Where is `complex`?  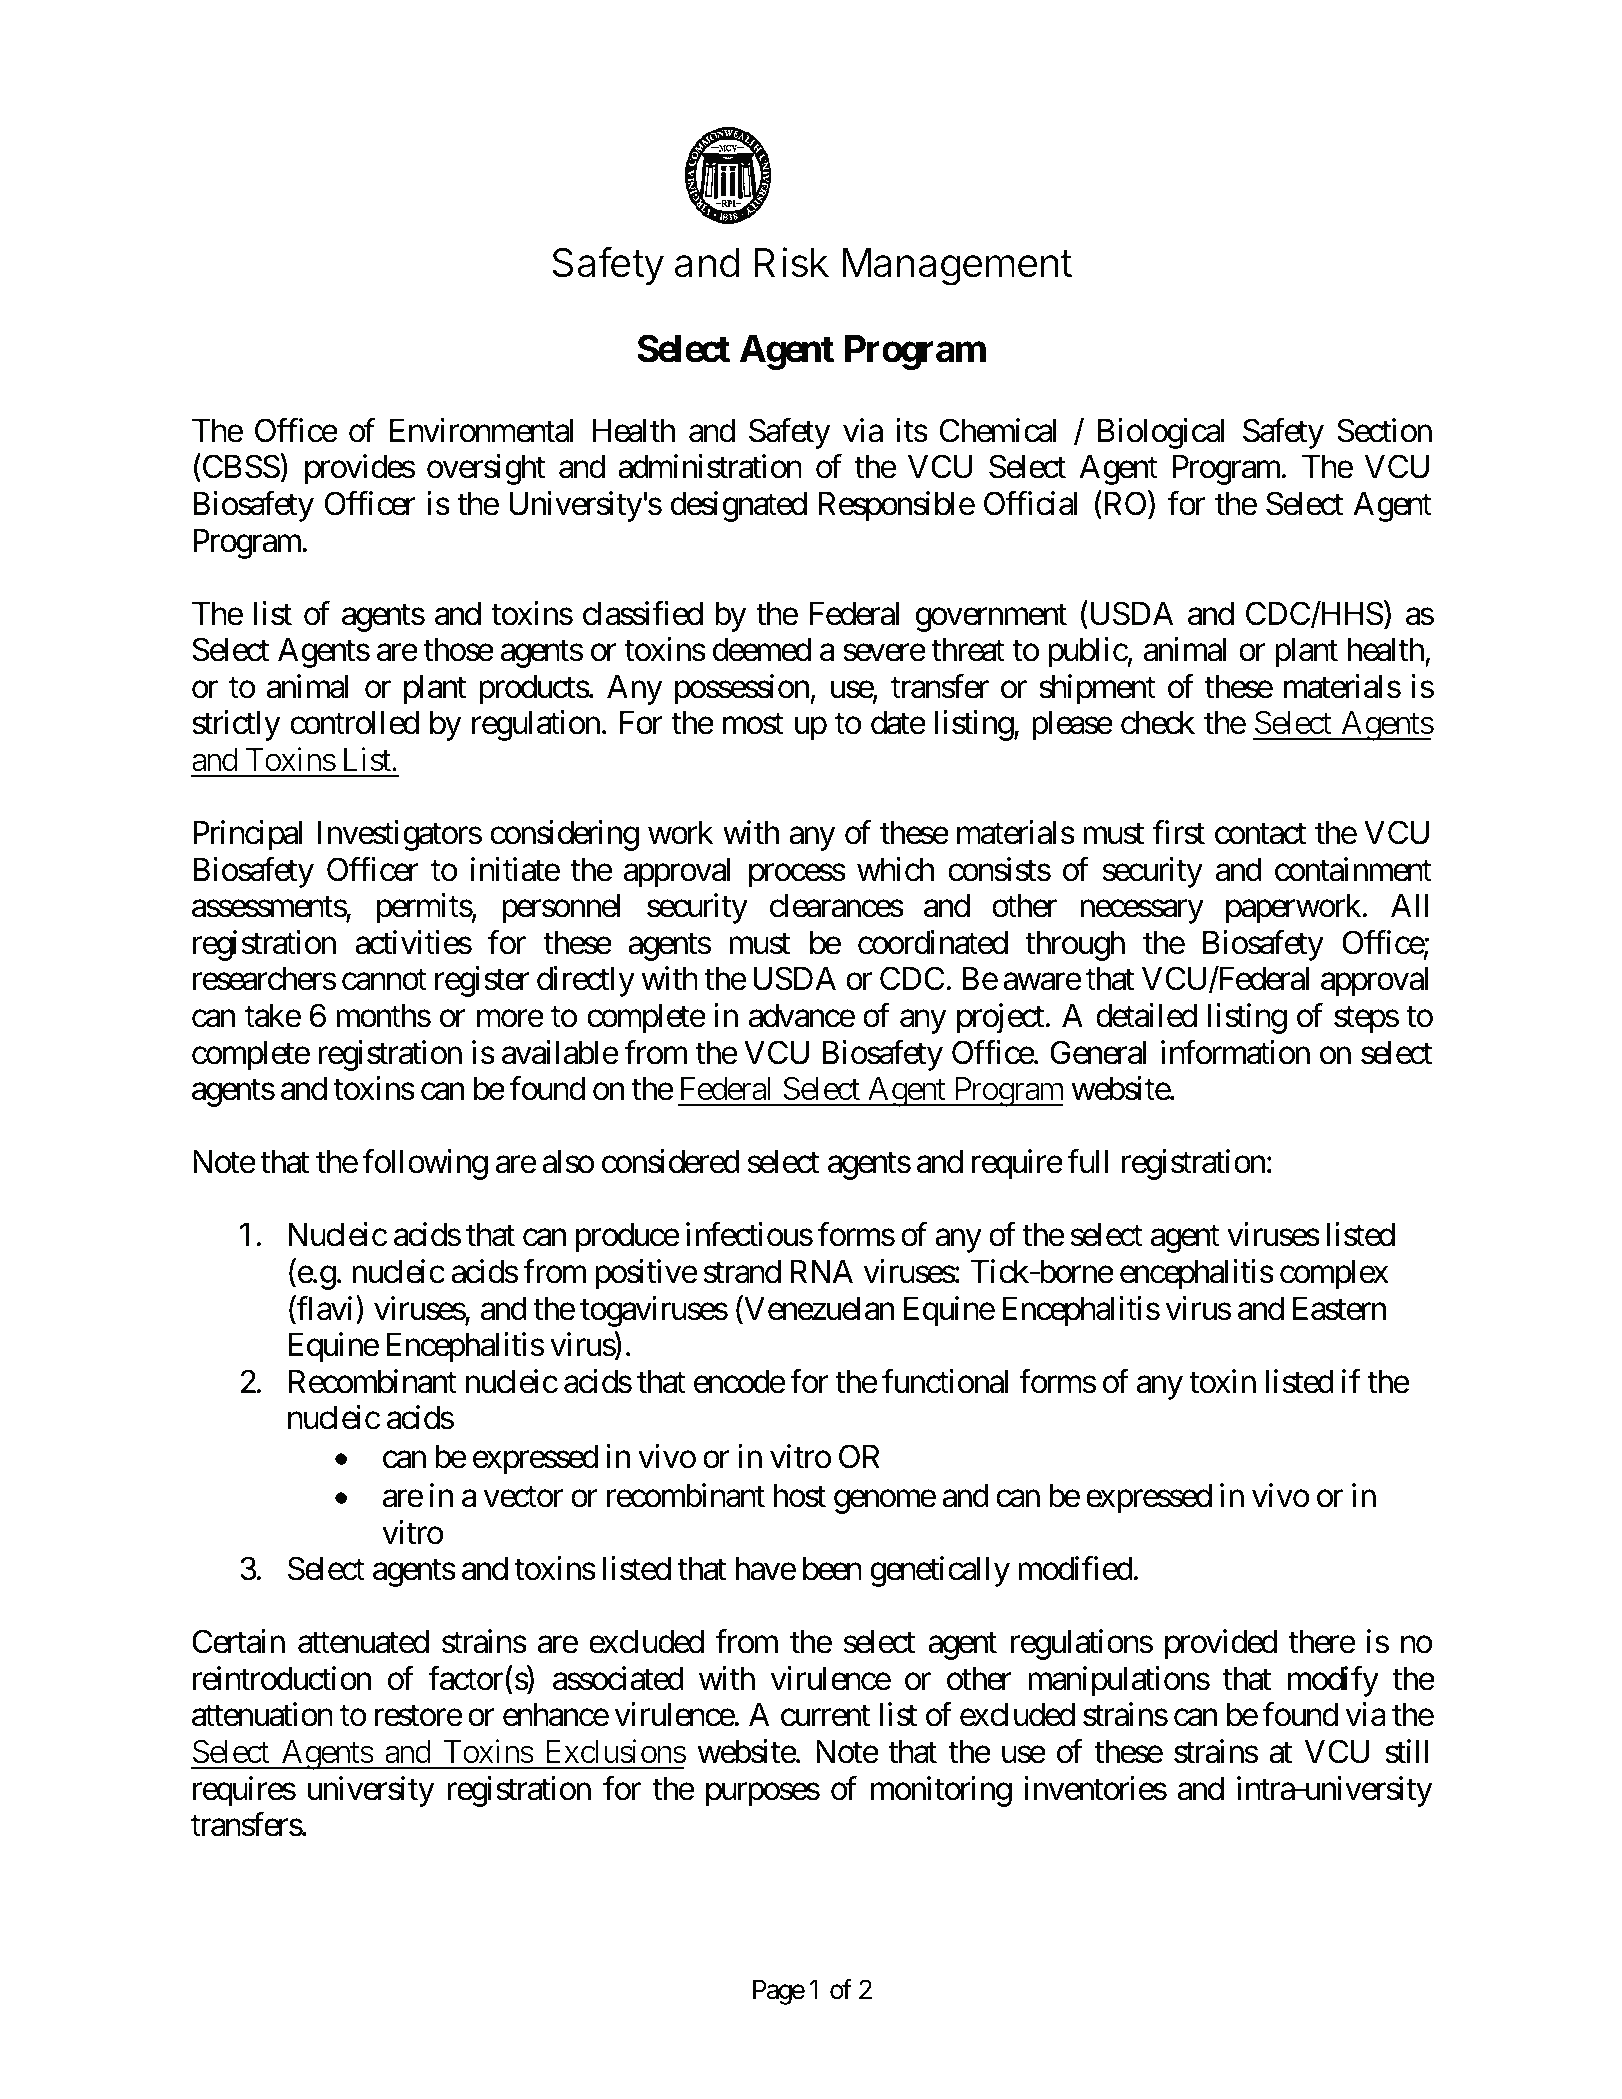
complex is located at coordinates (1334, 1275).
